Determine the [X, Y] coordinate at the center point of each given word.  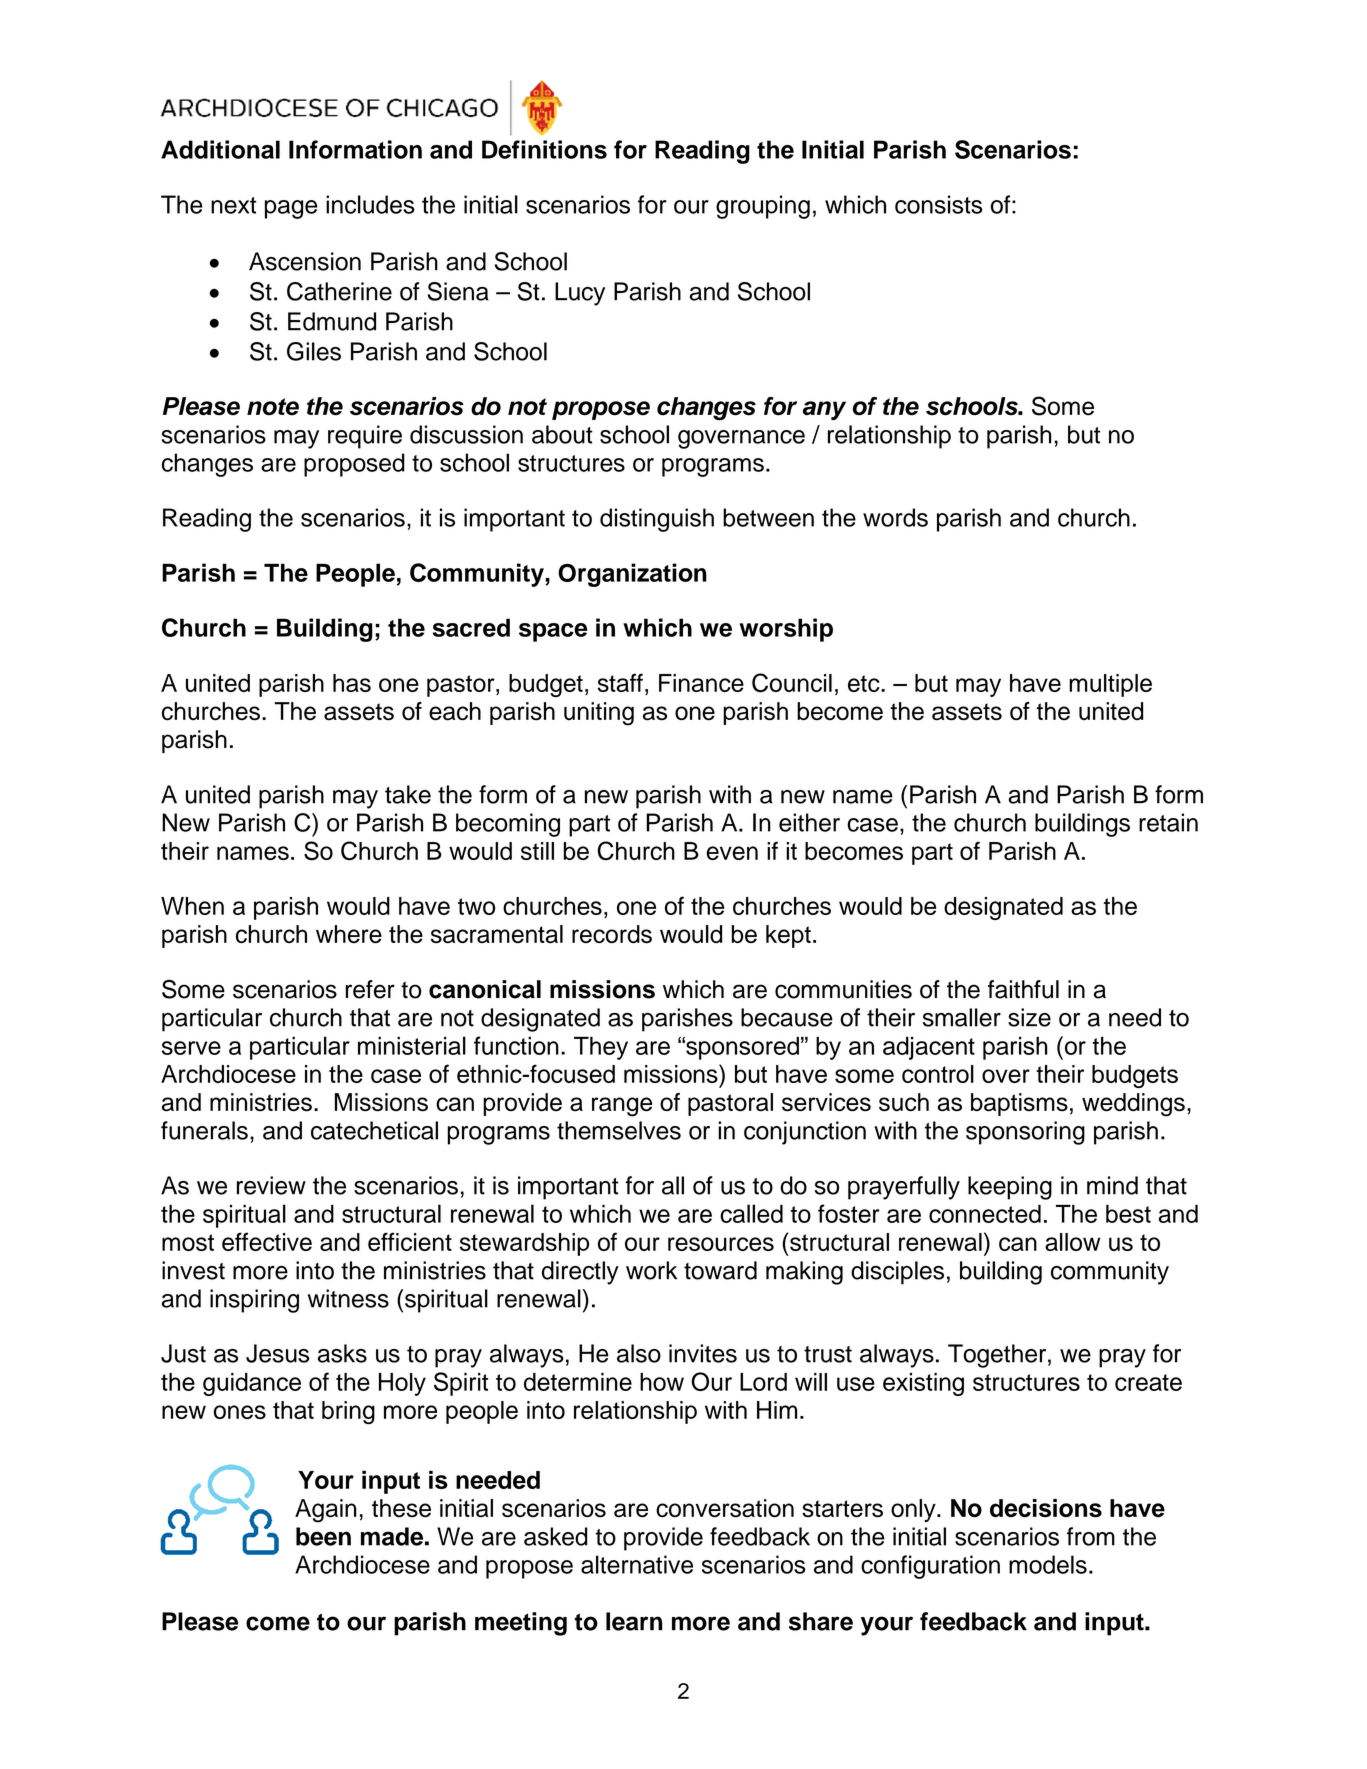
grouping [763, 207]
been [323, 1536]
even [732, 853]
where [349, 934]
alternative [637, 1564]
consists [938, 204]
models [1048, 1564]
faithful [1023, 989]
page [291, 209]
